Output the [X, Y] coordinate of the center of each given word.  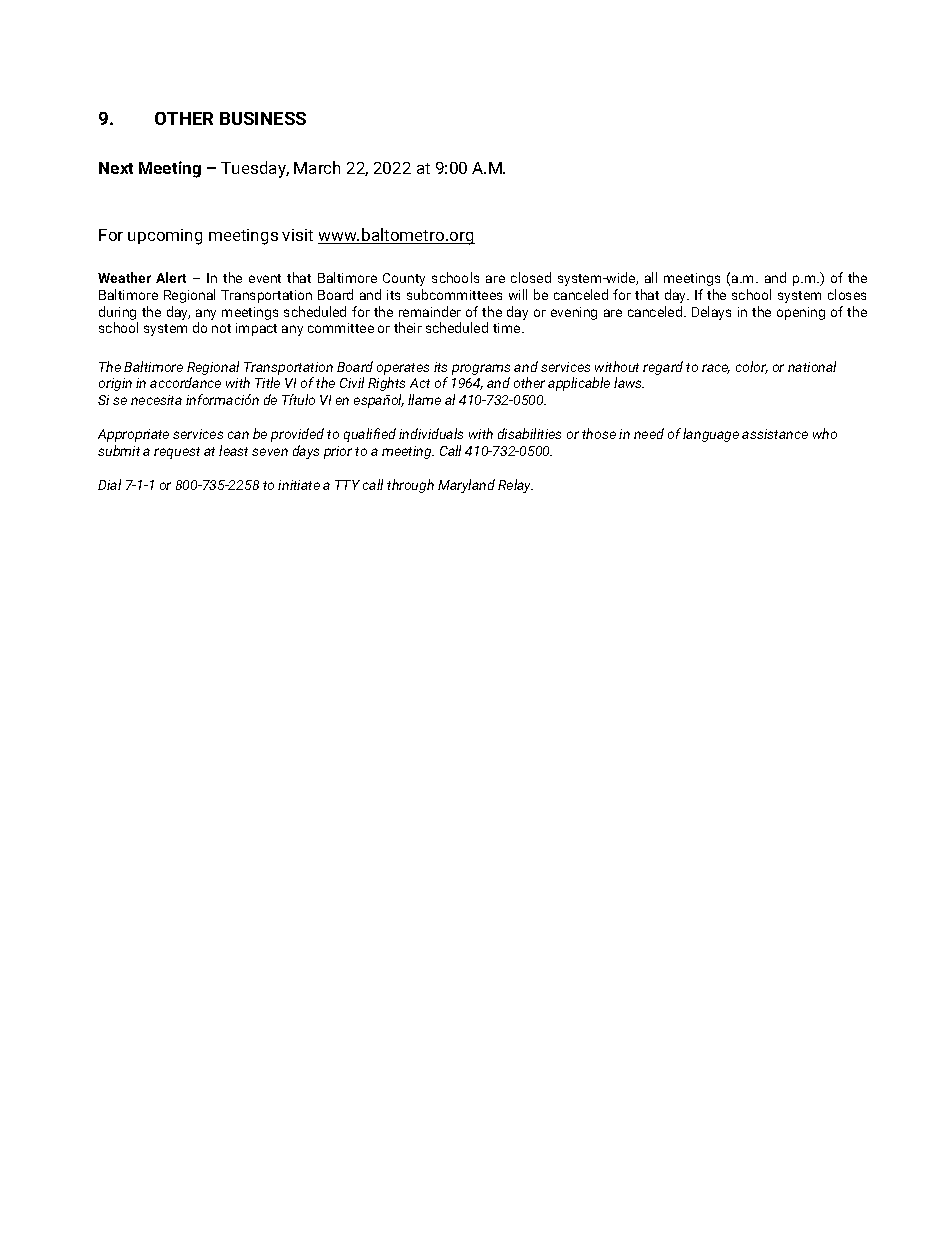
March [317, 167]
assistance [775, 434]
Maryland [466, 486]
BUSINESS [263, 118]
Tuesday [255, 169]
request [177, 453]
